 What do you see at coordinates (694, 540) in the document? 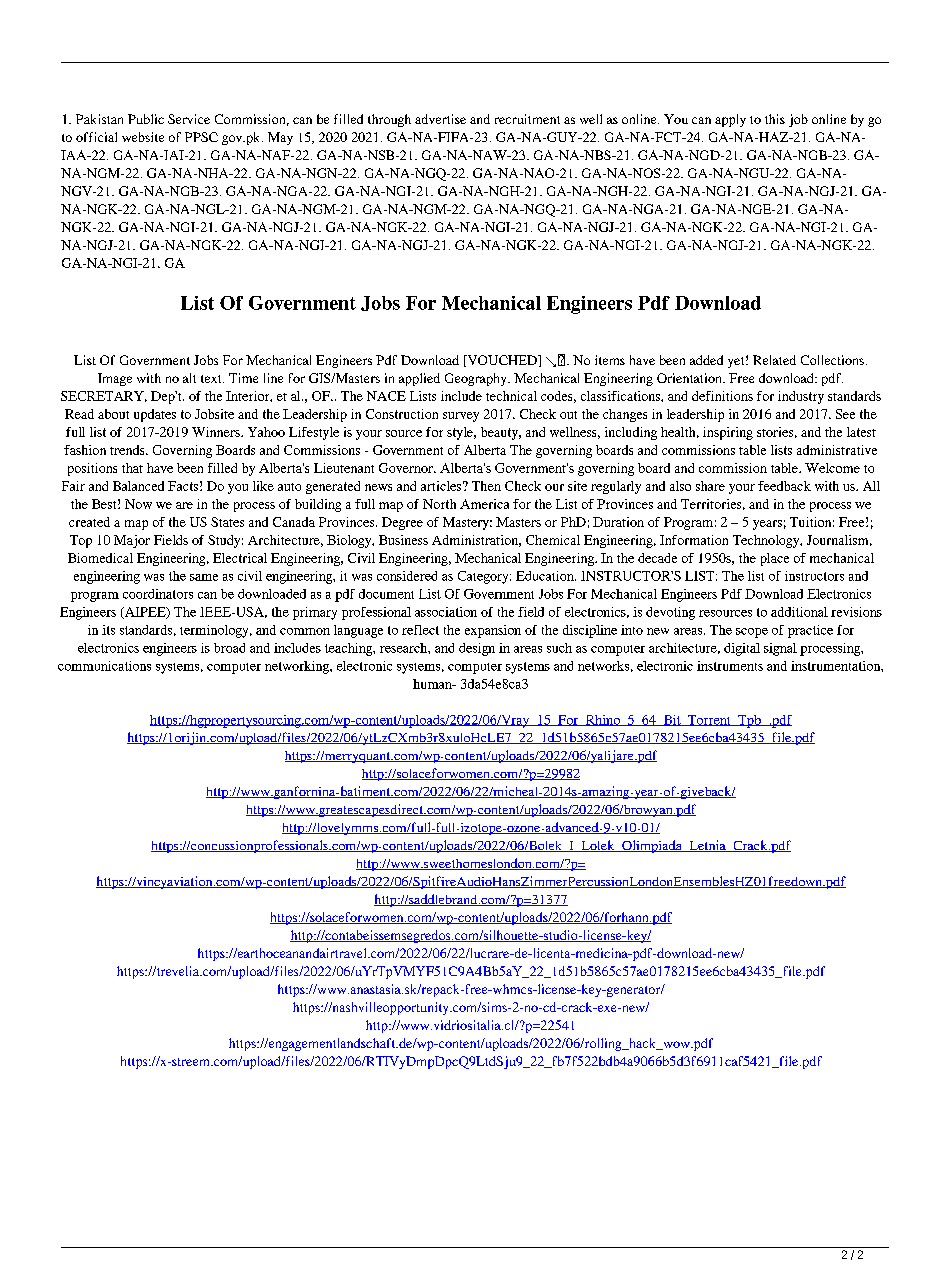
I see `Information` at bounding box center [694, 540].
